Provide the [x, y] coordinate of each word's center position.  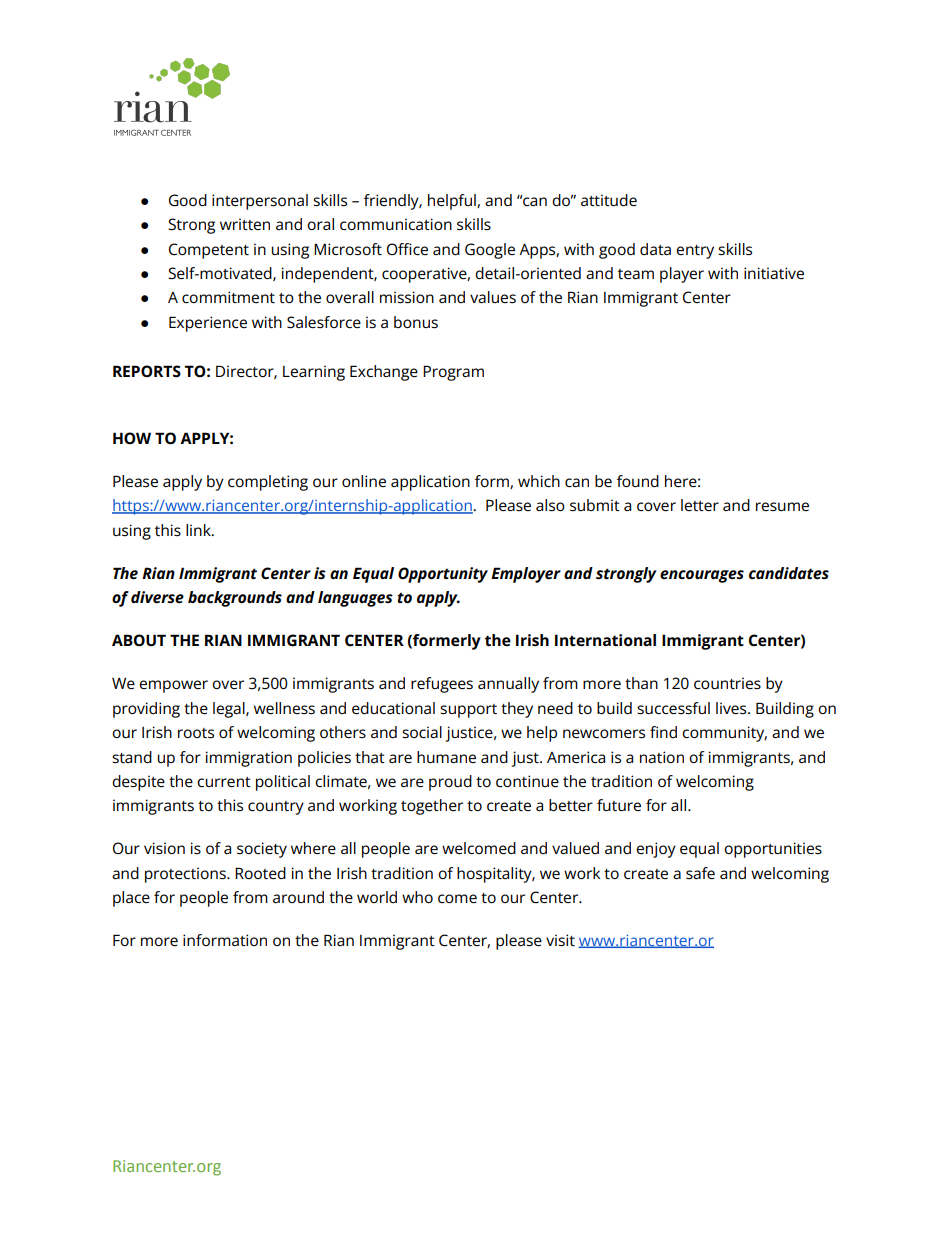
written [245, 224]
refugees [442, 685]
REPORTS [147, 371]
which [539, 481]
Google [490, 251]
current [224, 782]
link [199, 530]
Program [453, 373]
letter [700, 505]
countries [727, 683]
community [724, 734]
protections [186, 875]
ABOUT [139, 640]
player [682, 275]
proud [450, 783]
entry [695, 252]
